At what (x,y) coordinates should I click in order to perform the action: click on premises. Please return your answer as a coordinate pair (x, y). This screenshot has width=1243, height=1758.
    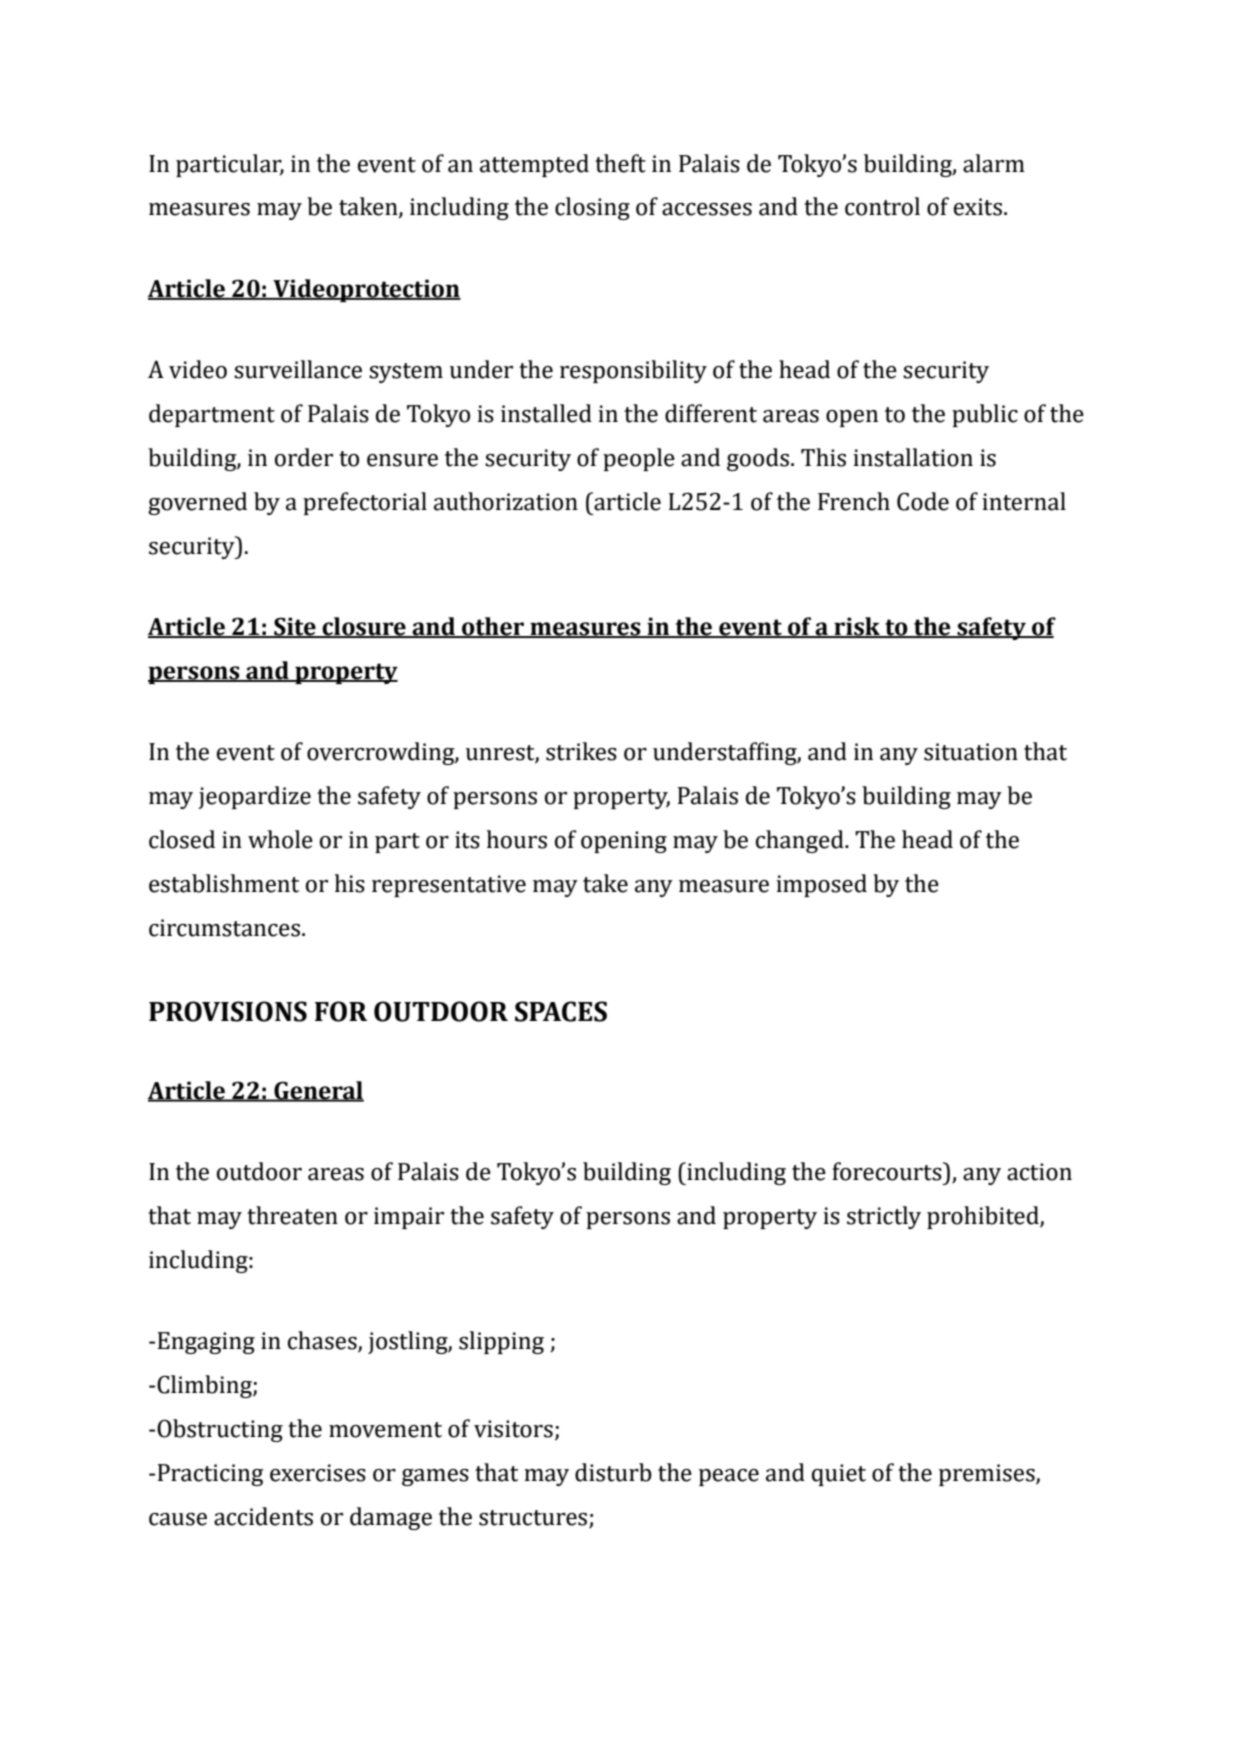
    Looking at the image, I should click on (988, 1475).
